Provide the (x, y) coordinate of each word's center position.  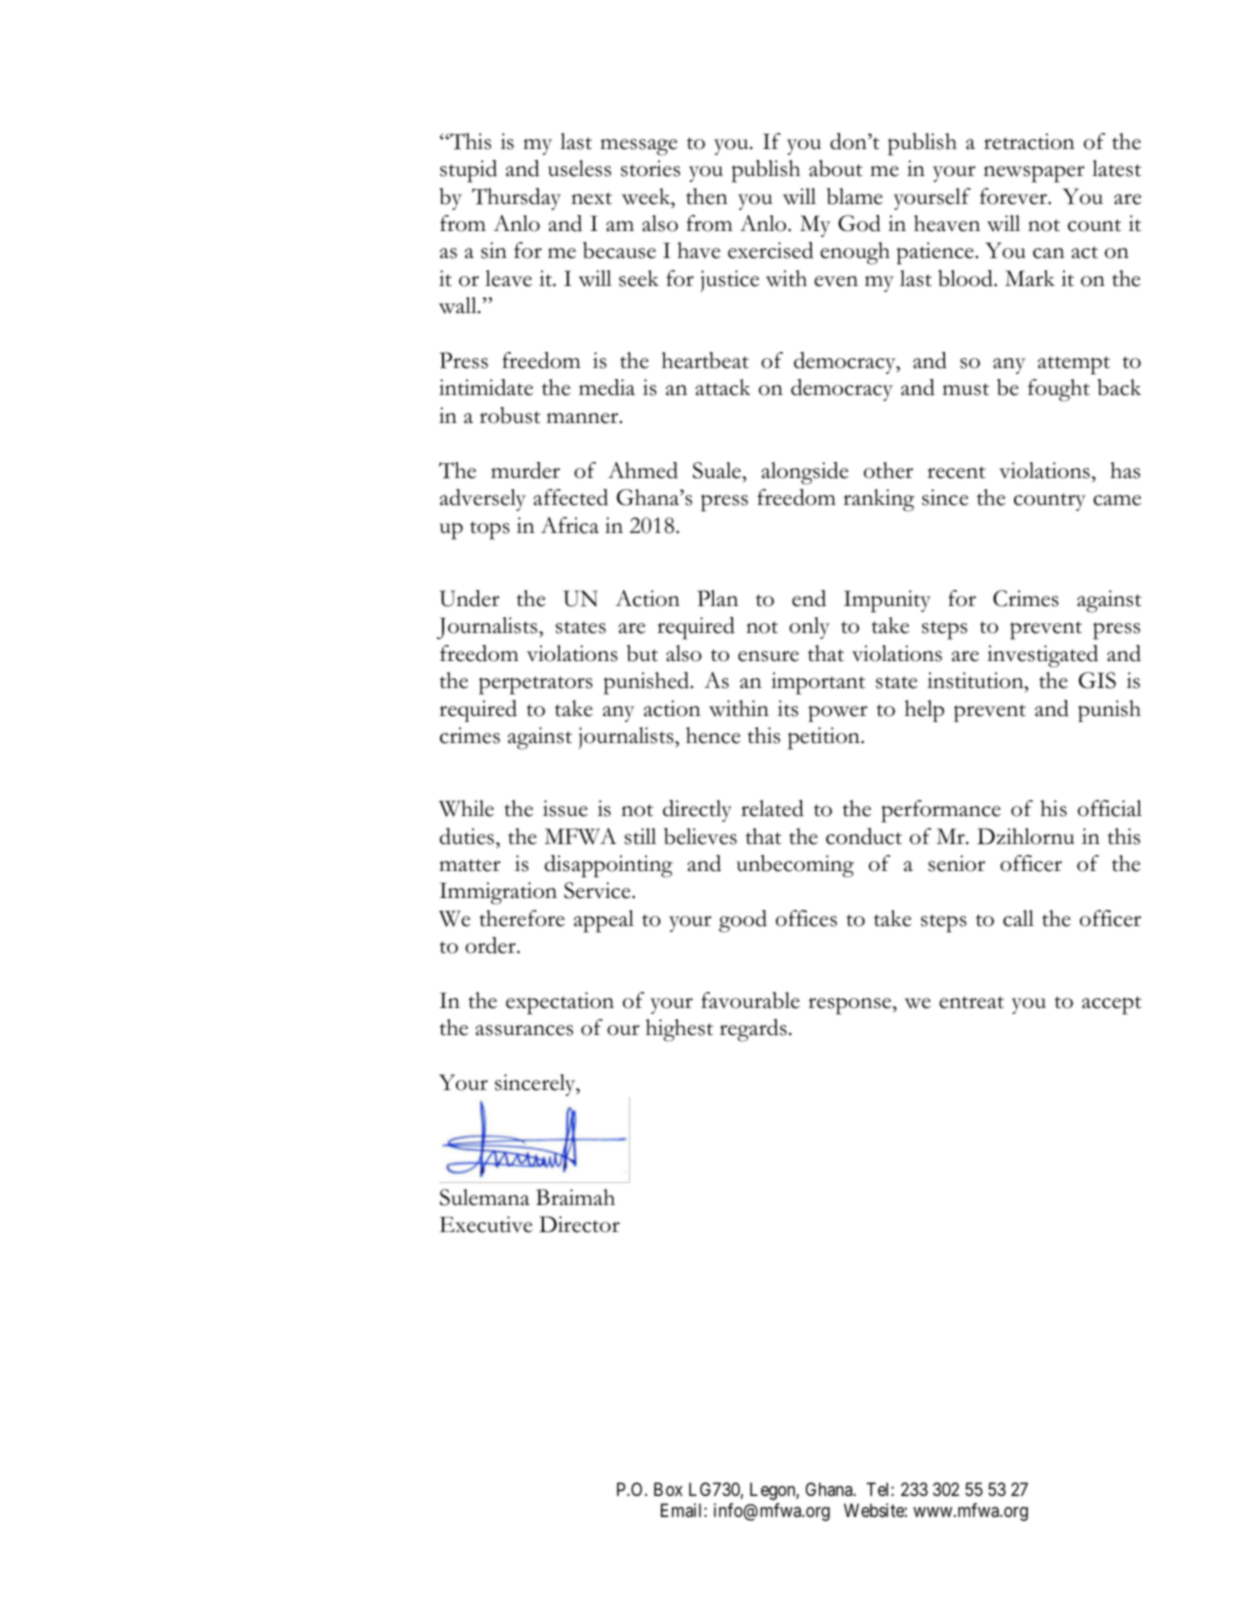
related (772, 808)
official (1110, 808)
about (836, 168)
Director (579, 1224)
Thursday (516, 199)
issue (565, 808)
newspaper (1034, 174)
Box (668, 1489)
